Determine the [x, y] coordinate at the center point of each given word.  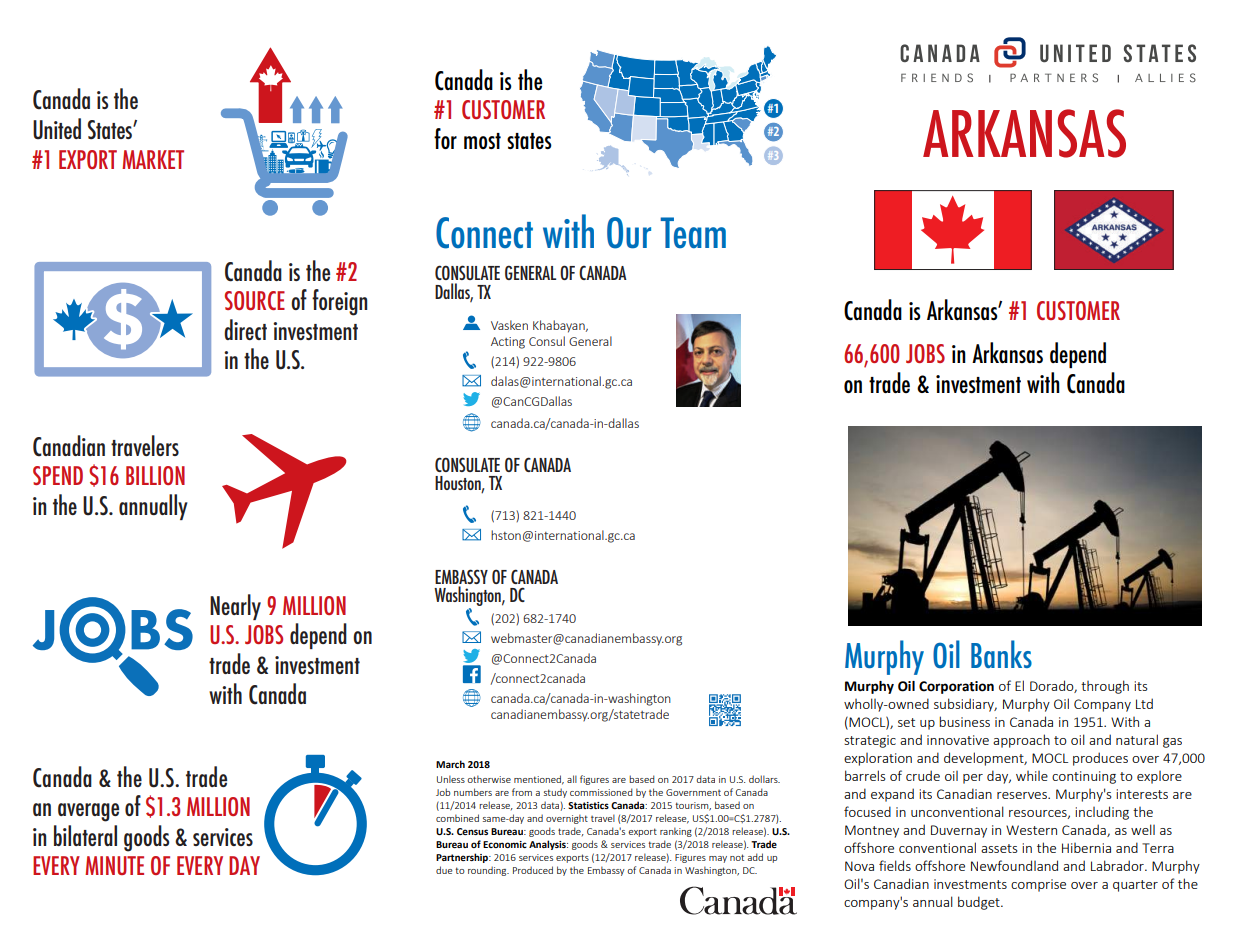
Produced [533, 870]
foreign [339, 302]
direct [245, 329]
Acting [508, 343]
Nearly [235, 607]
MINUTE [114, 865]
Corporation [956, 687]
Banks [1001, 654]
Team [693, 233]
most [482, 141]
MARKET [153, 159]
